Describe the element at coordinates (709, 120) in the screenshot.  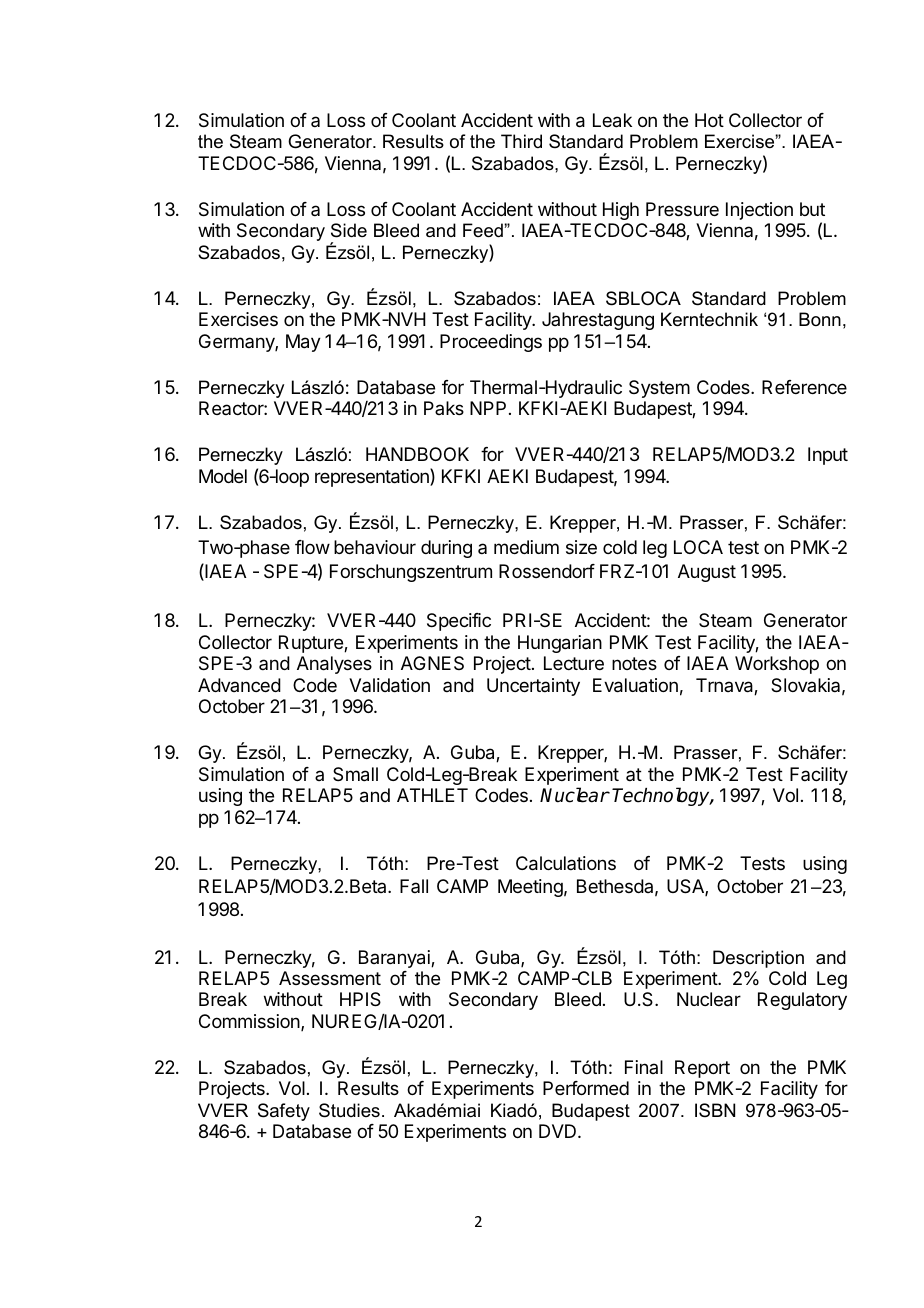
I see `Hot` at that location.
